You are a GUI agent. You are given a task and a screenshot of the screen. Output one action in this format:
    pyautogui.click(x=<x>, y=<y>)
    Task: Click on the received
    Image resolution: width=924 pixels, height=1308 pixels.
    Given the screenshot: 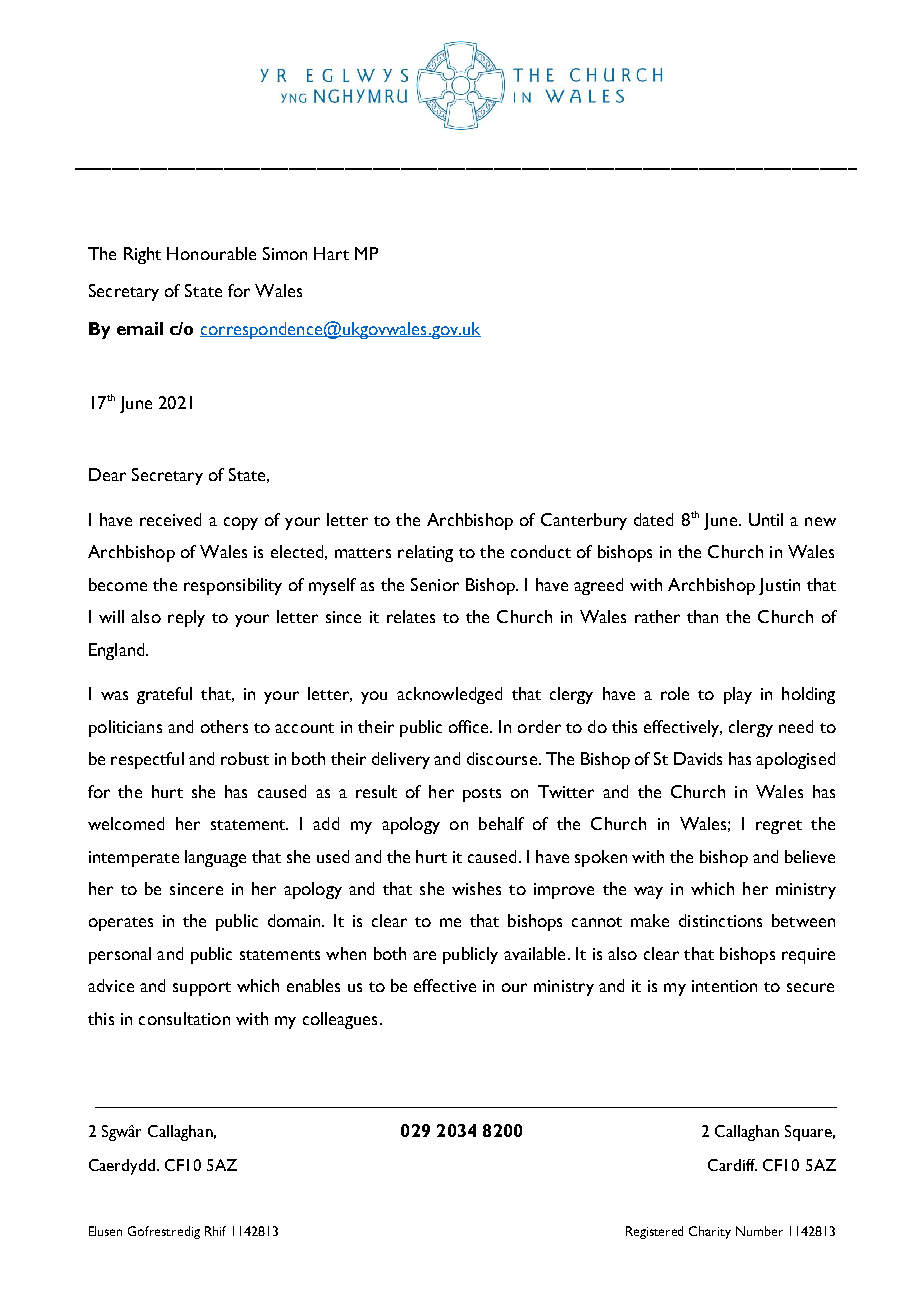 What is the action you would take?
    pyautogui.click(x=170, y=519)
